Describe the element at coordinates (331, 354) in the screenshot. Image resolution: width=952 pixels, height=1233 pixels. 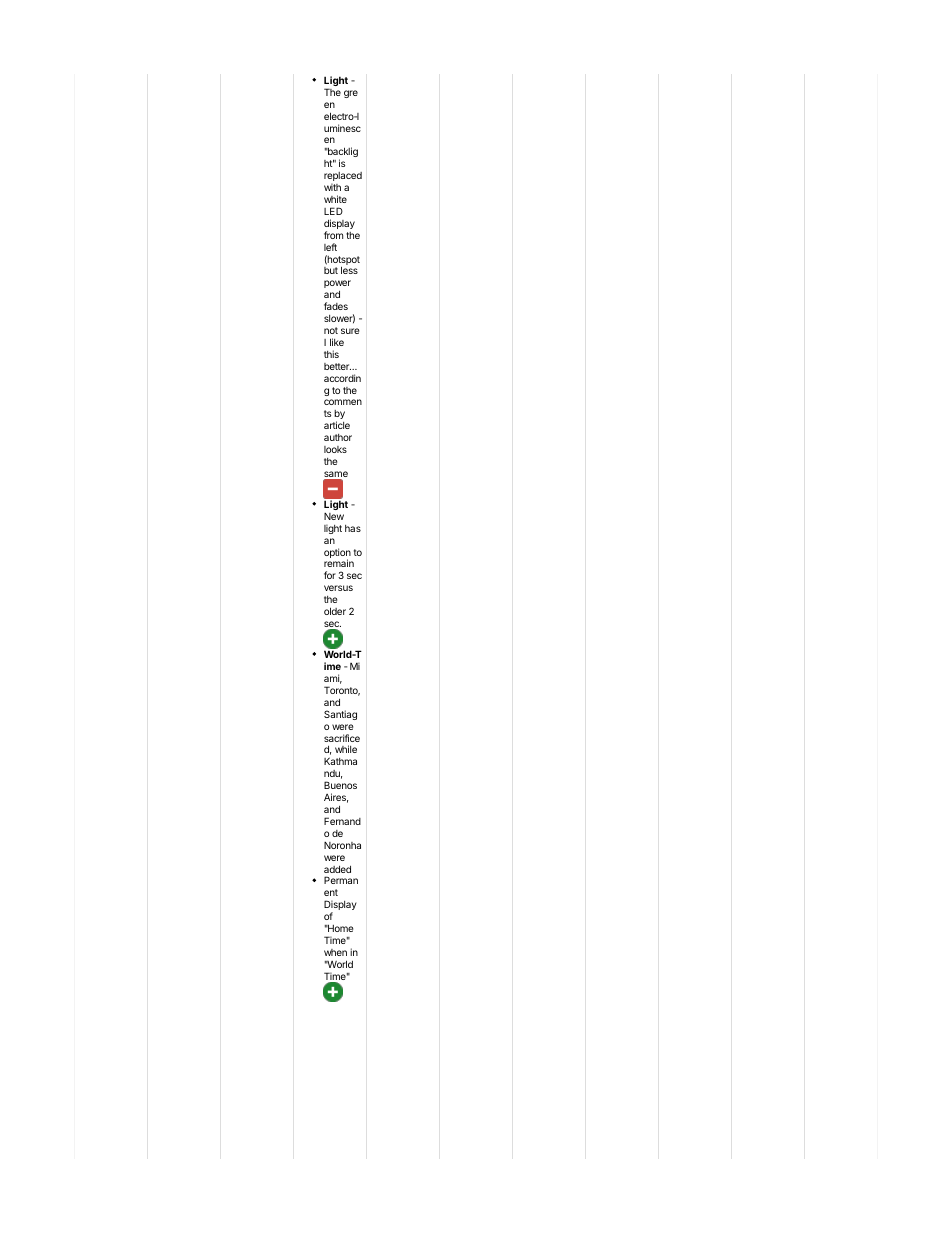
I see `this` at that location.
